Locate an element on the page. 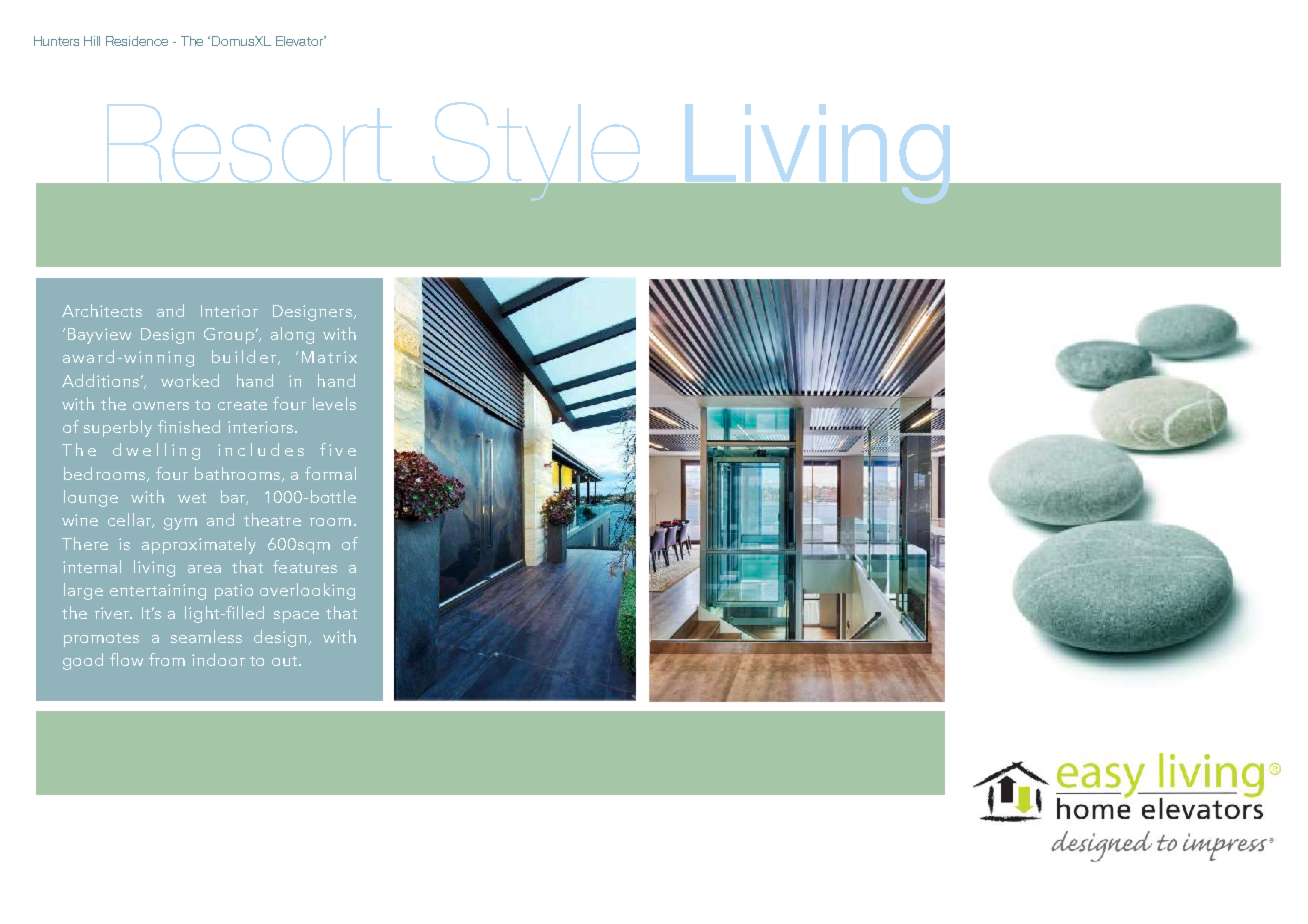 Image resolution: width=1308 pixels, height=924 pixels. Hunters is located at coordinates (56, 41).
